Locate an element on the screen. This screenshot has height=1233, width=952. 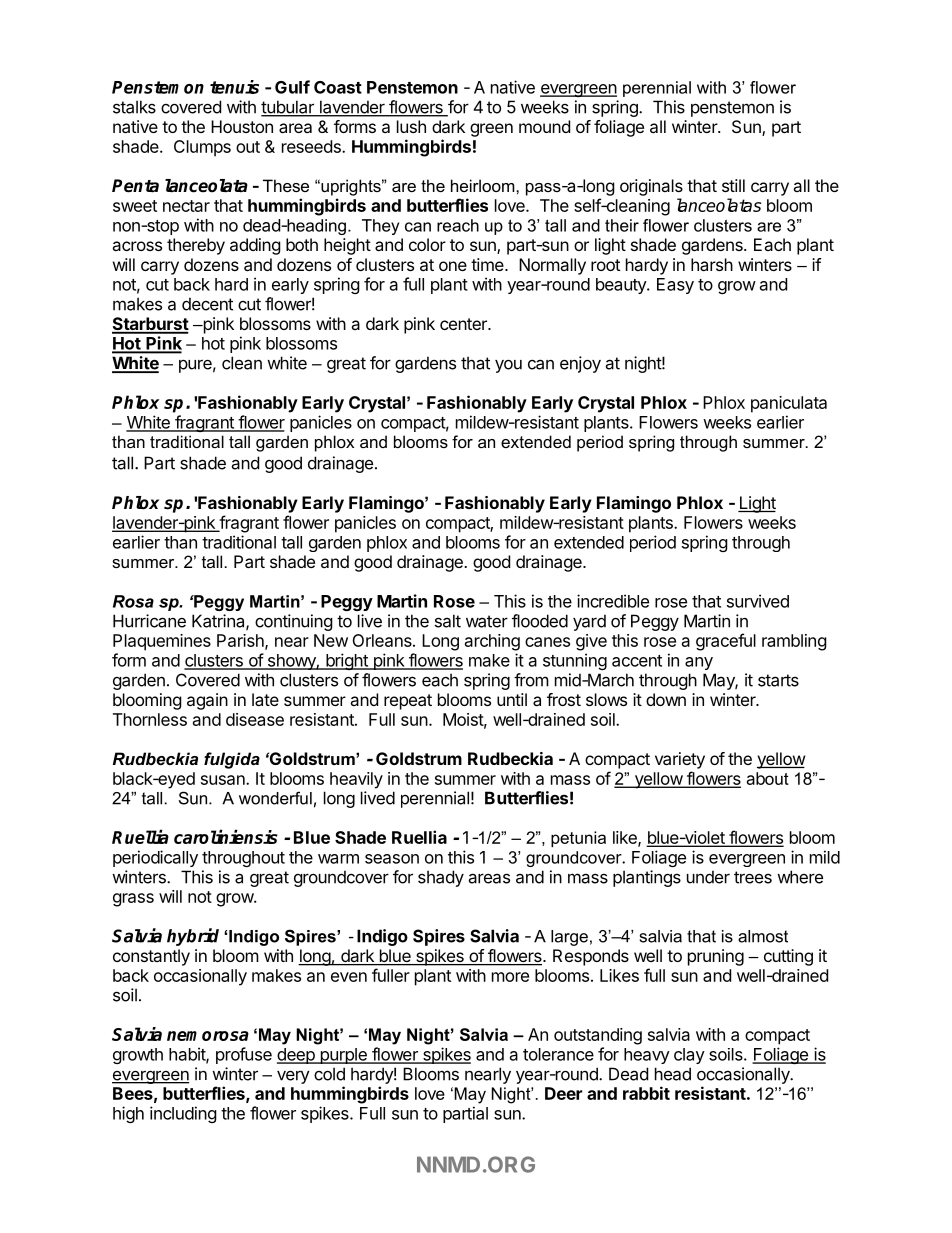
shady is located at coordinates (441, 878).
